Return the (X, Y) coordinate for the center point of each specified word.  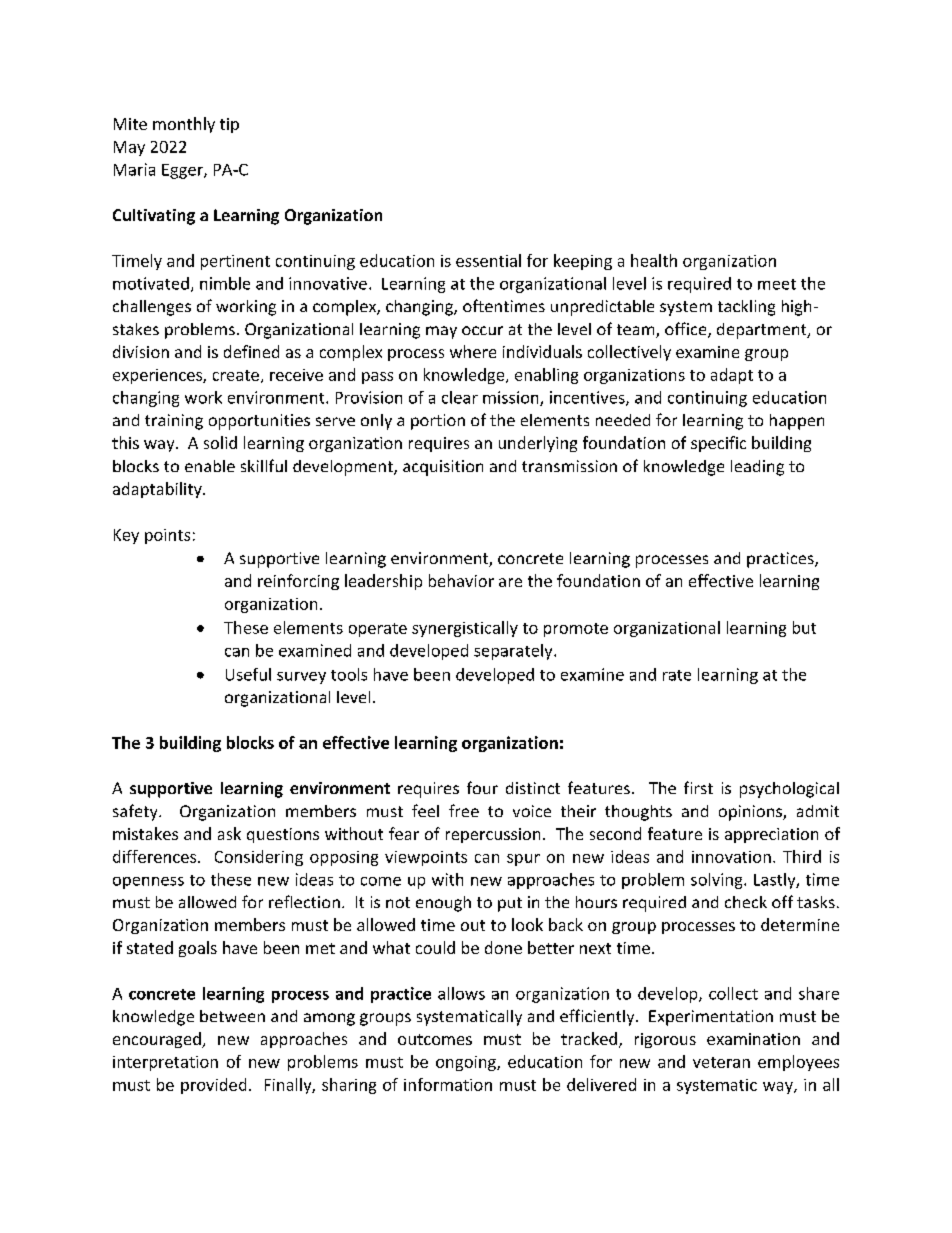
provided (213, 1086)
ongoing (467, 1063)
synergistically (465, 629)
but (804, 627)
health (654, 260)
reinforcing (298, 582)
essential (488, 260)
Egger (183, 171)
